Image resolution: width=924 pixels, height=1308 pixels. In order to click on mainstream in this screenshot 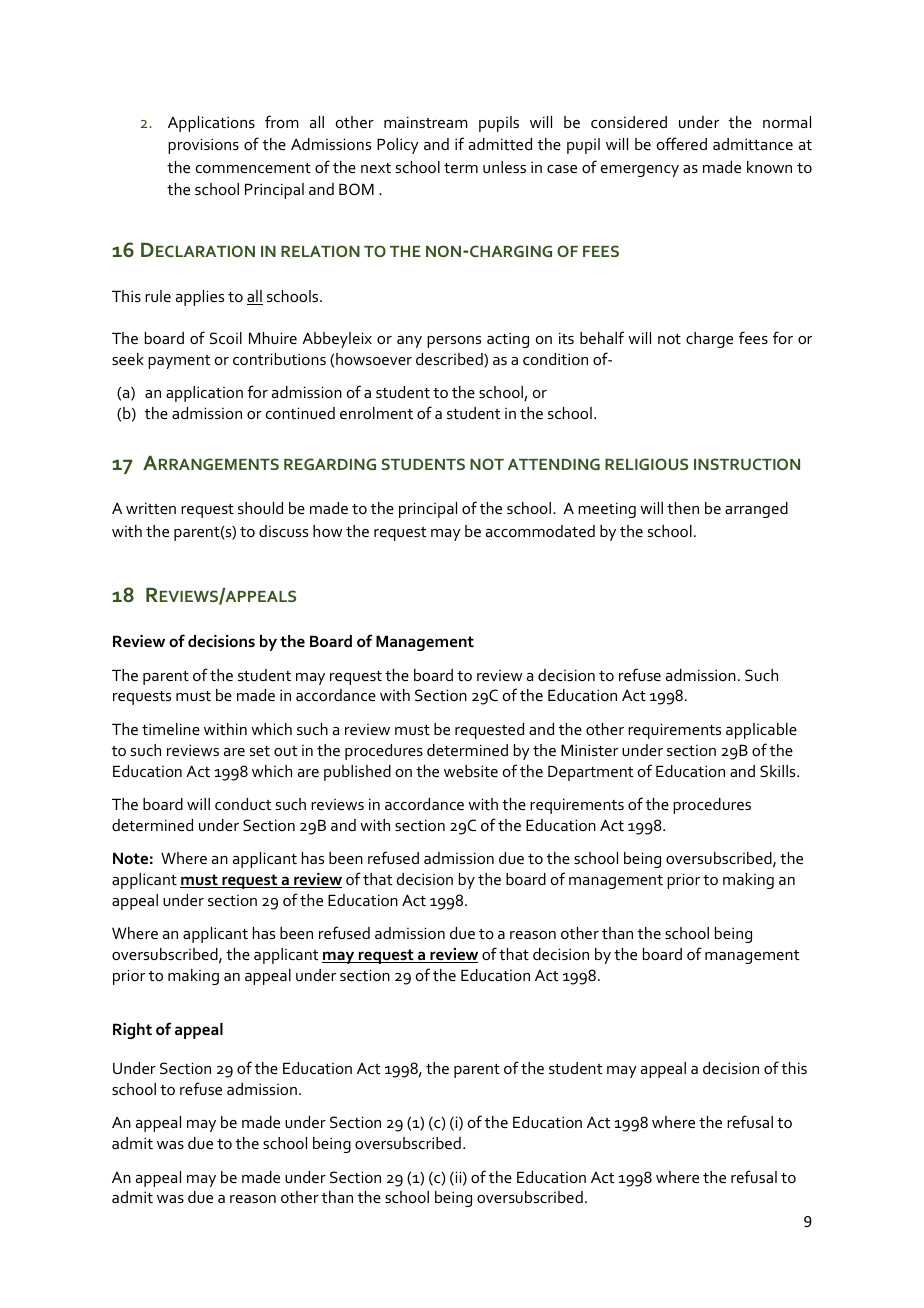, I will do `click(426, 122)`.
